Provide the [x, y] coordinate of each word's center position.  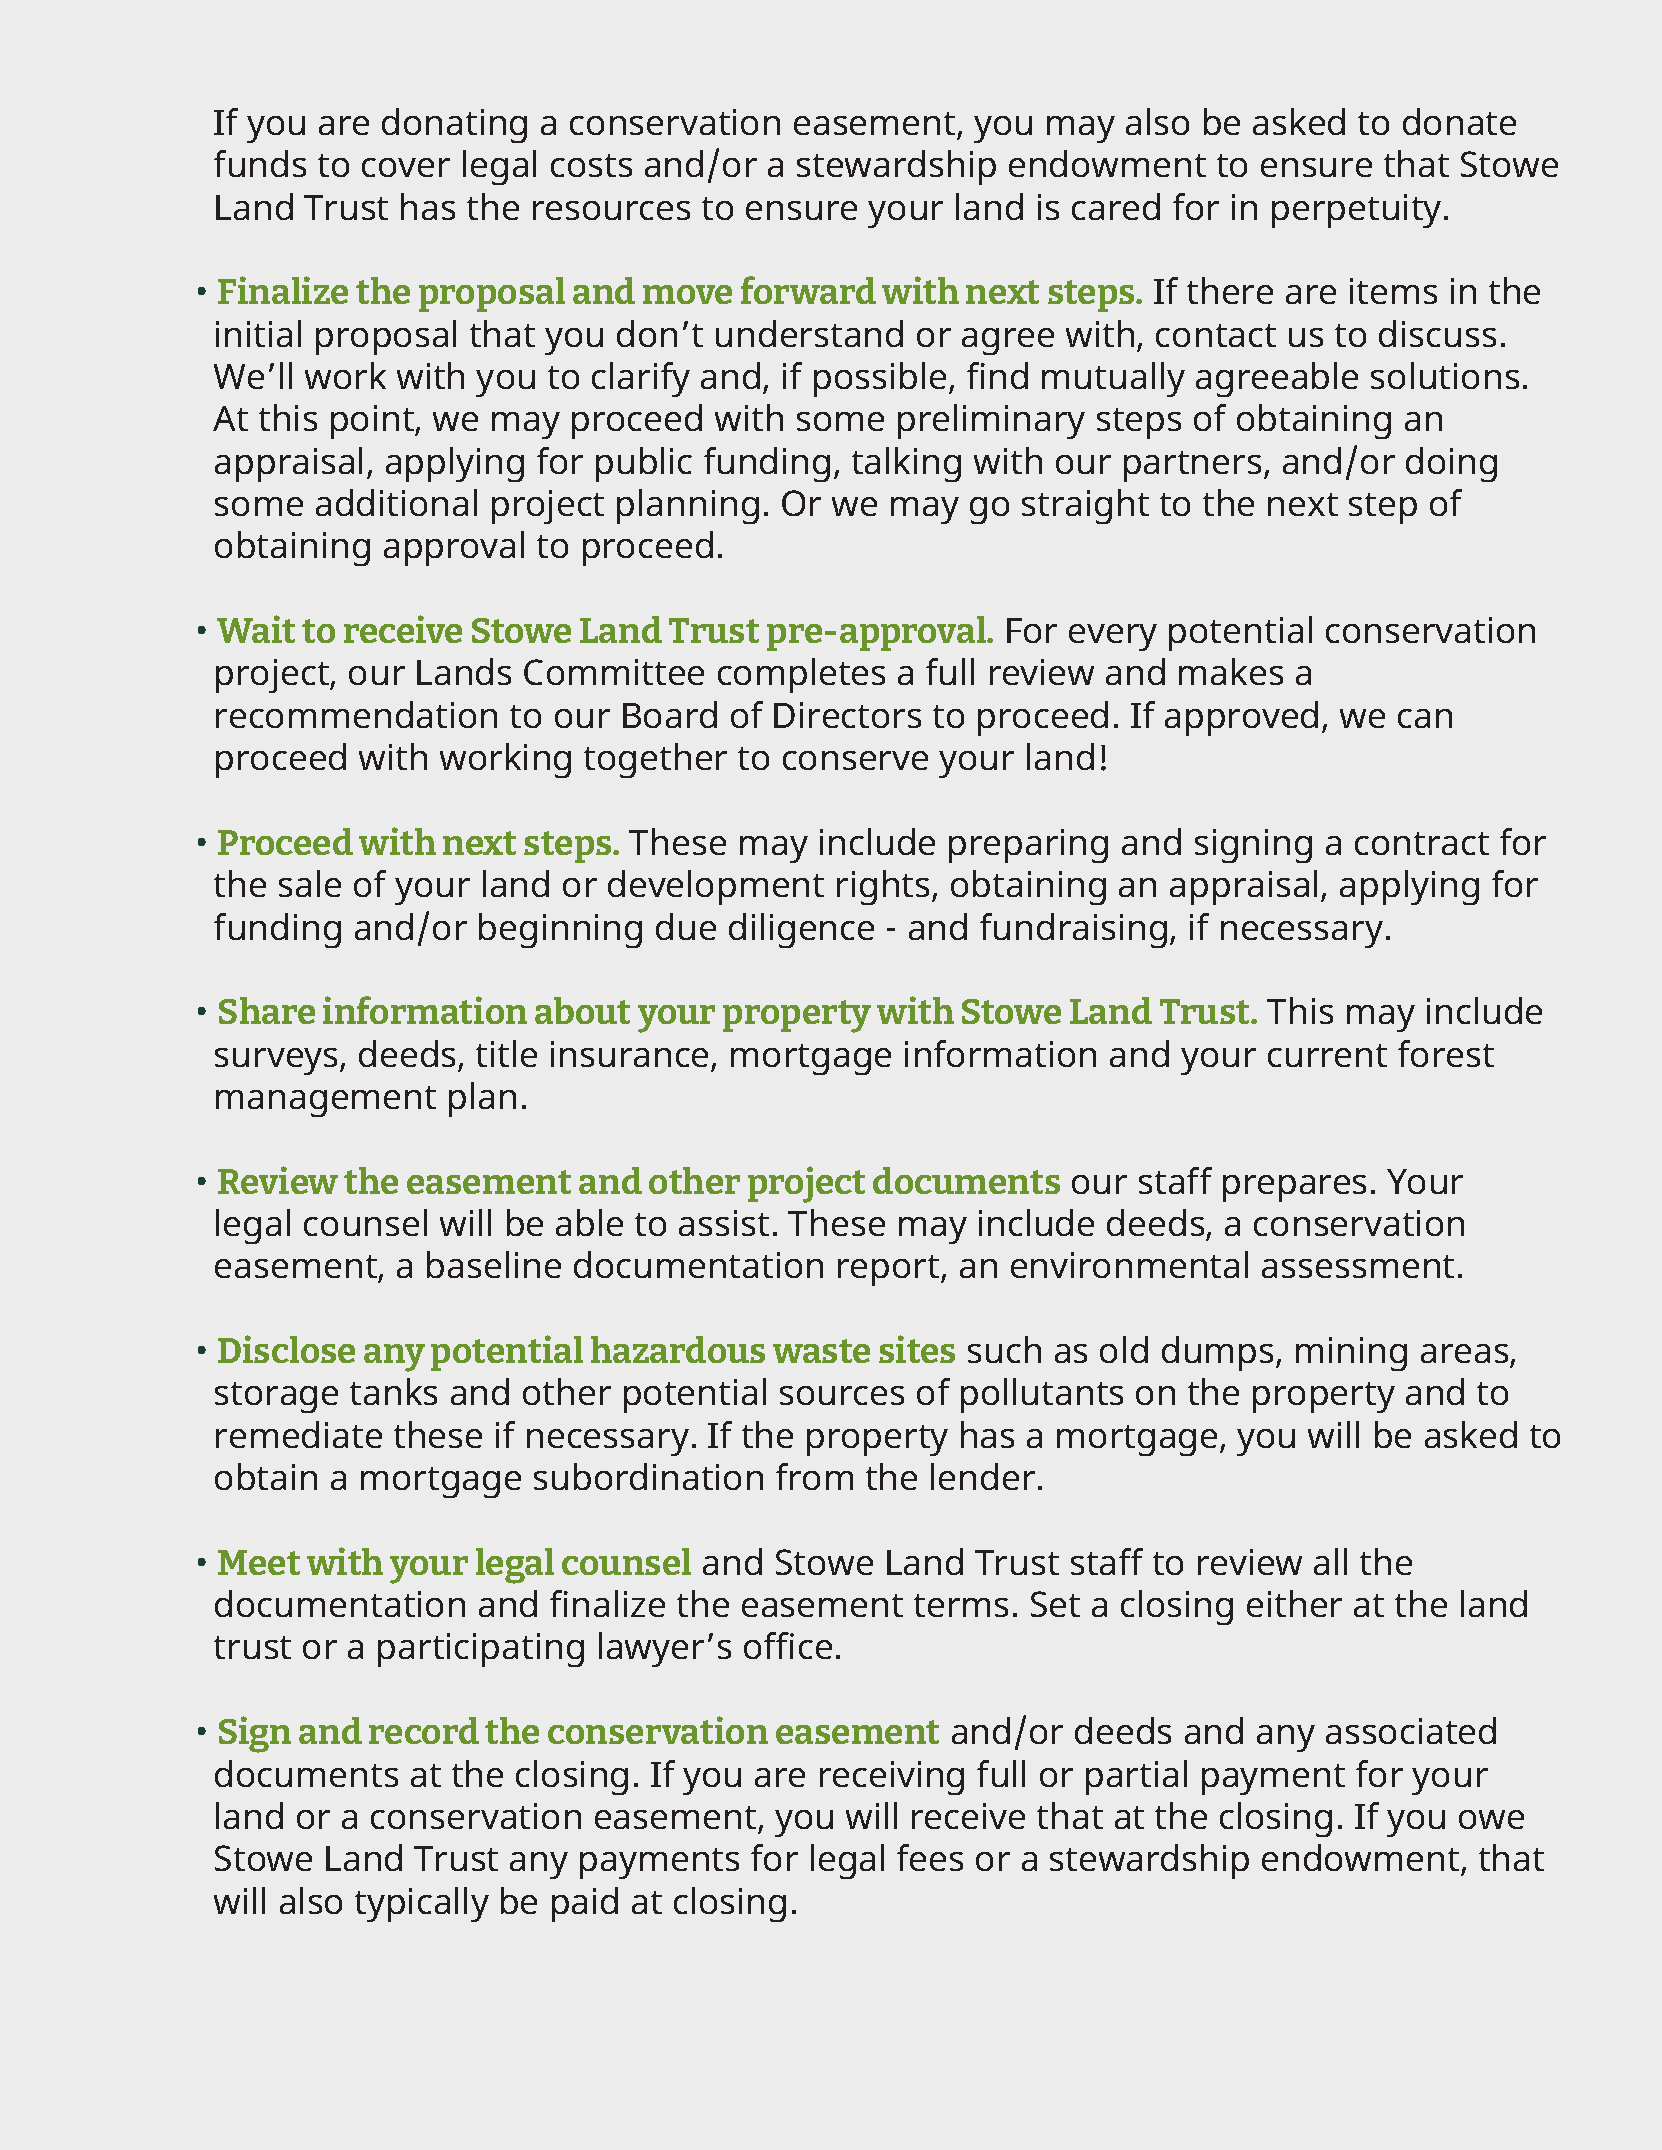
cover [406, 167]
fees [930, 1857]
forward [808, 290]
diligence [801, 930]
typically [422, 1904]
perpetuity [1356, 211]
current [1327, 1055]
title [506, 1053]
